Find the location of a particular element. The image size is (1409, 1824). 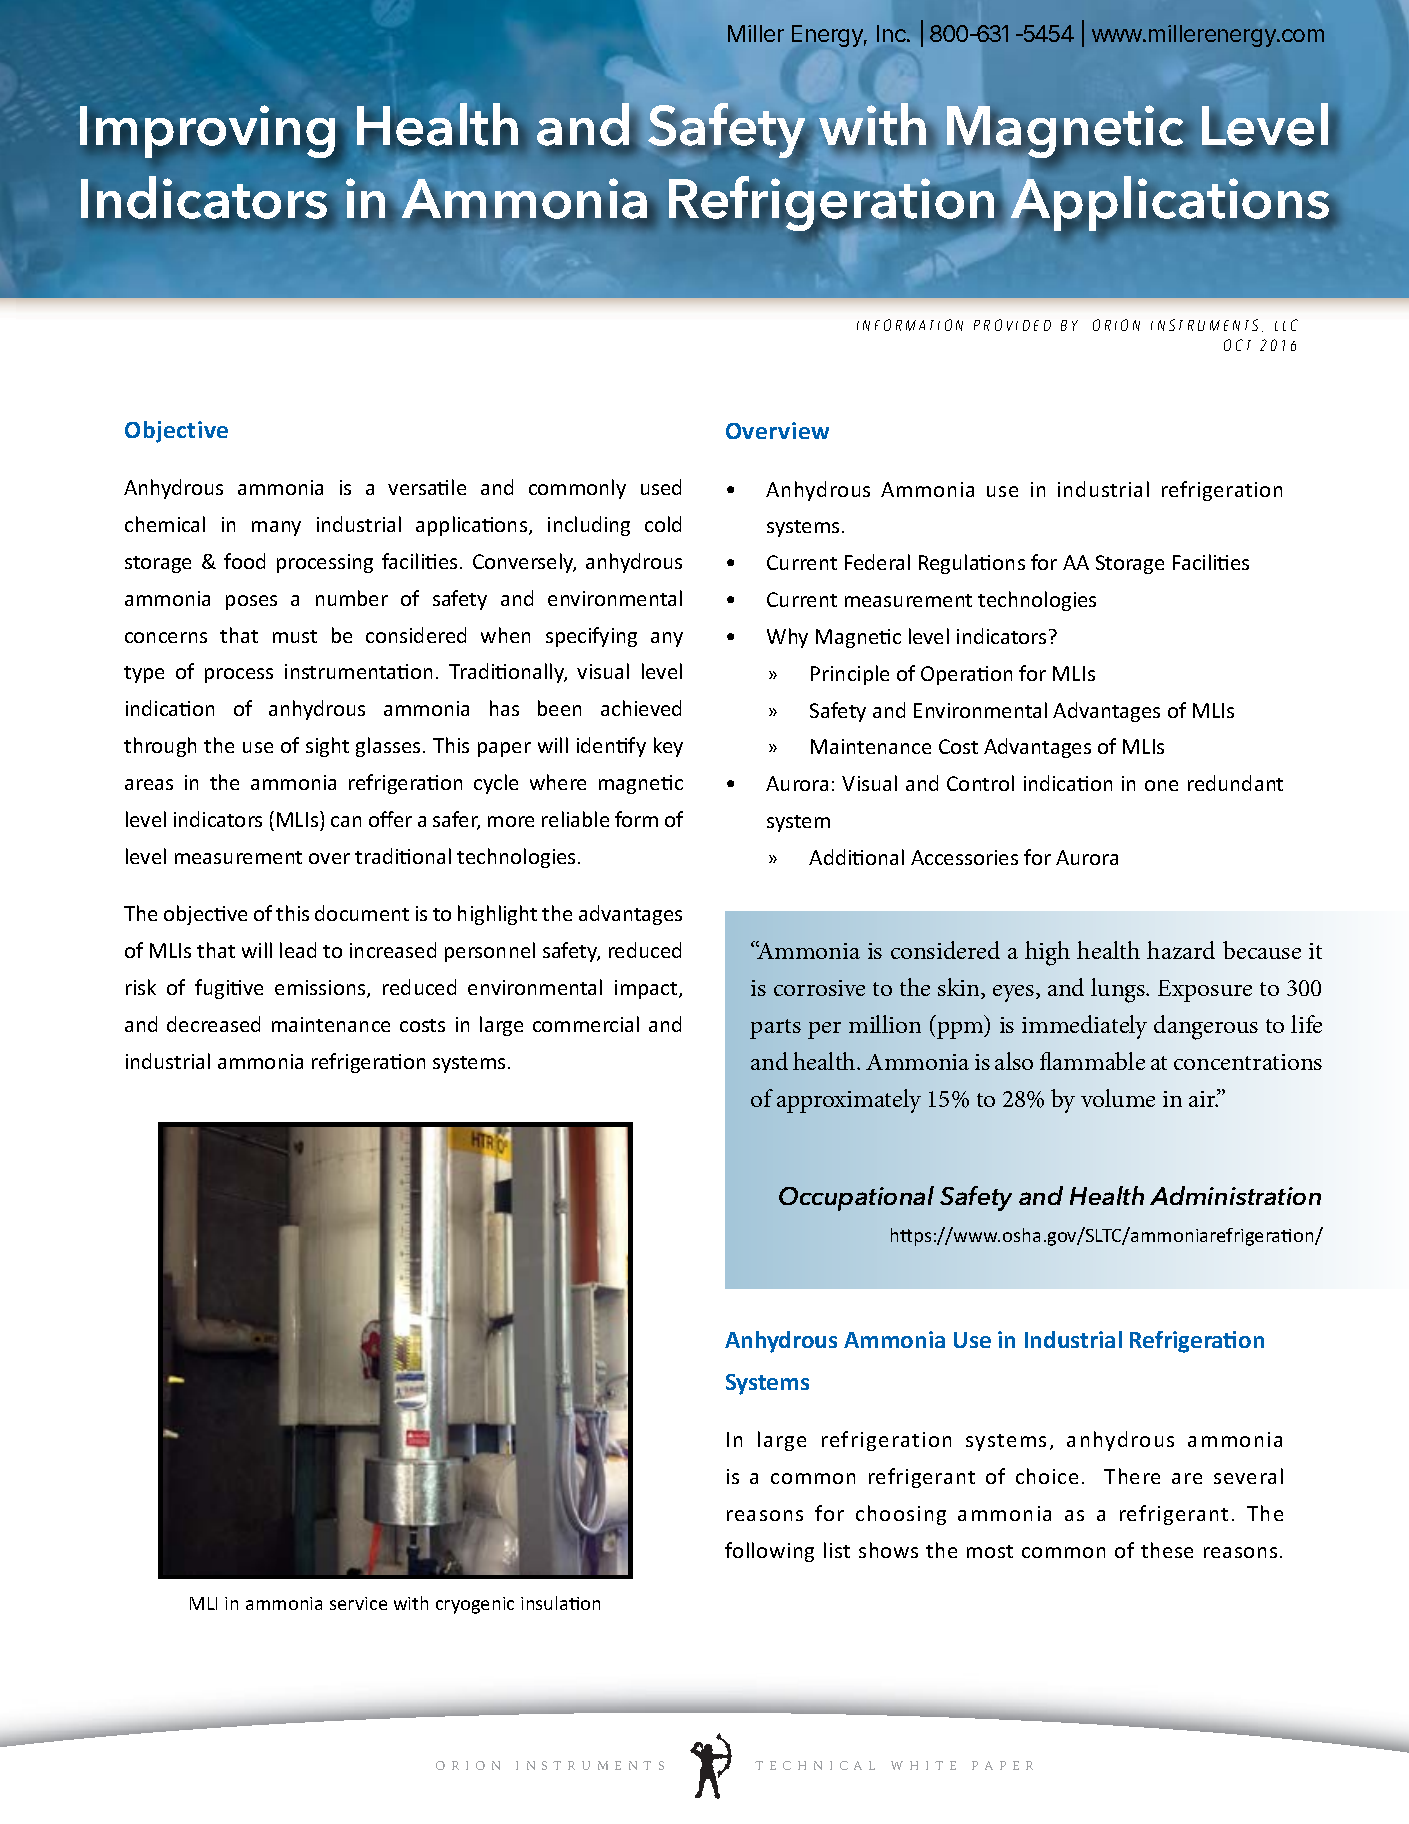

used is located at coordinates (661, 487).
